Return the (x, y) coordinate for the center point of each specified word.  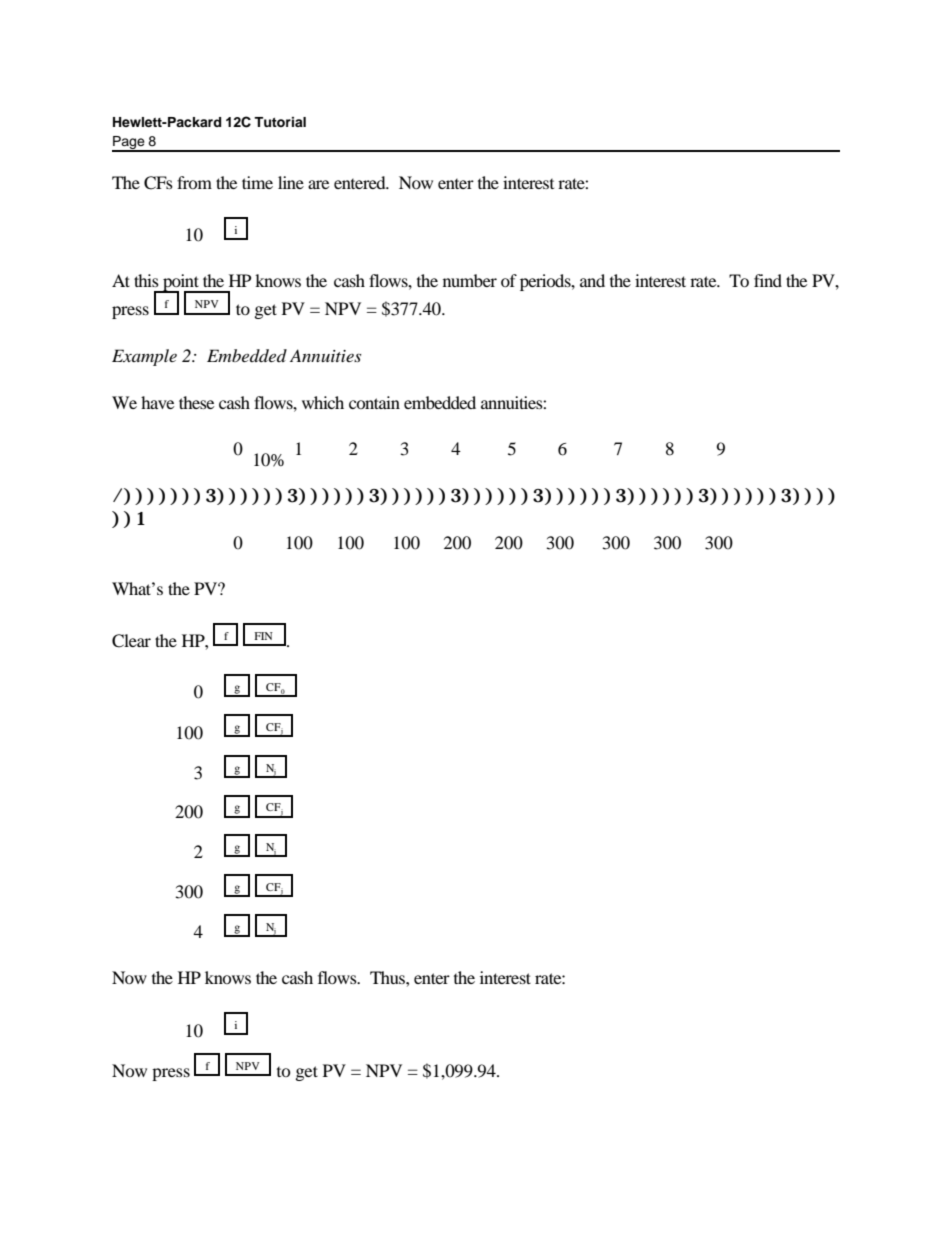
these (196, 402)
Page (129, 143)
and (592, 280)
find (768, 280)
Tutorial (280, 122)
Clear (131, 641)
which (323, 402)
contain (374, 402)
